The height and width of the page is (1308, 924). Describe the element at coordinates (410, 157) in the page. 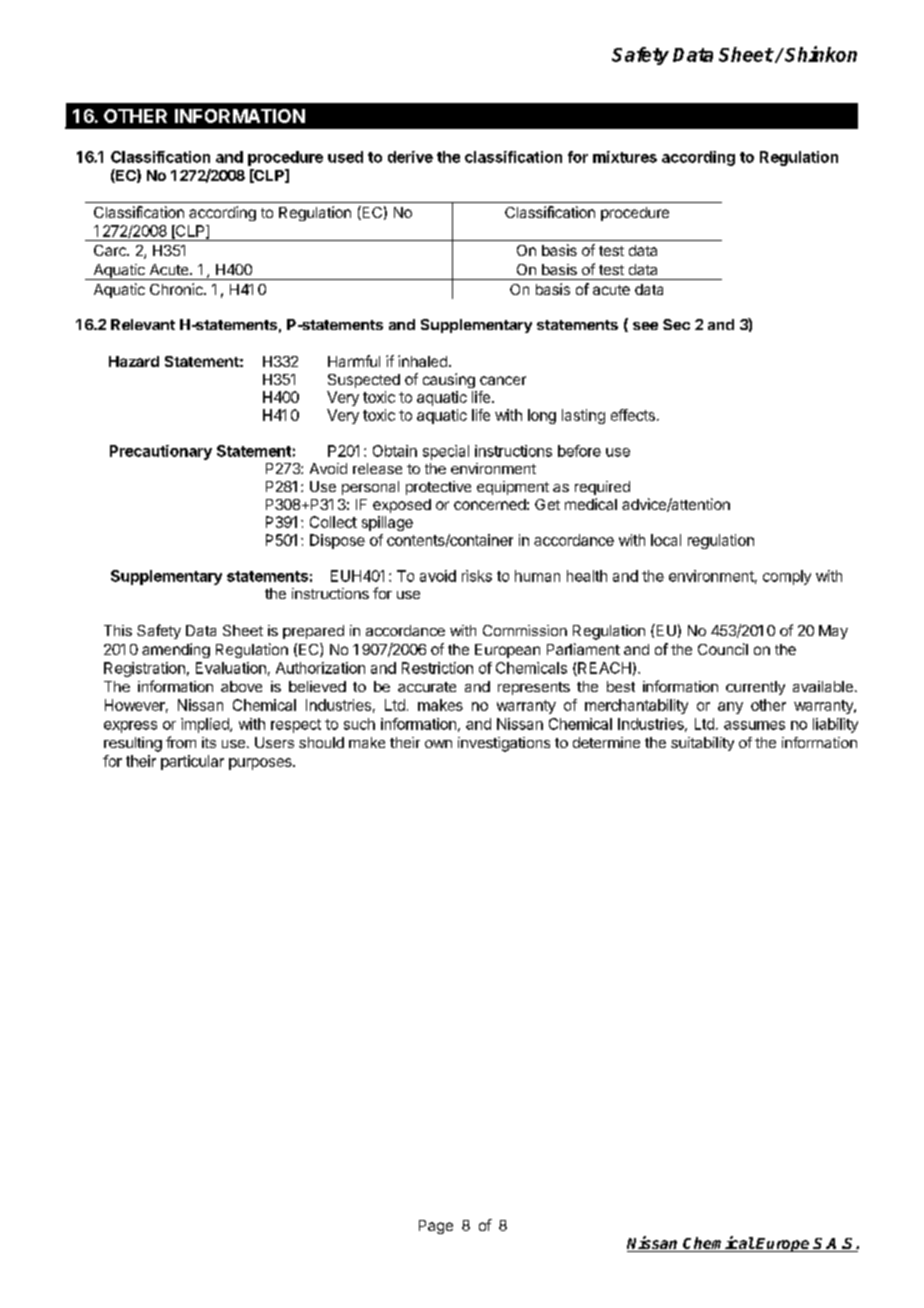

I see `derive` at that location.
